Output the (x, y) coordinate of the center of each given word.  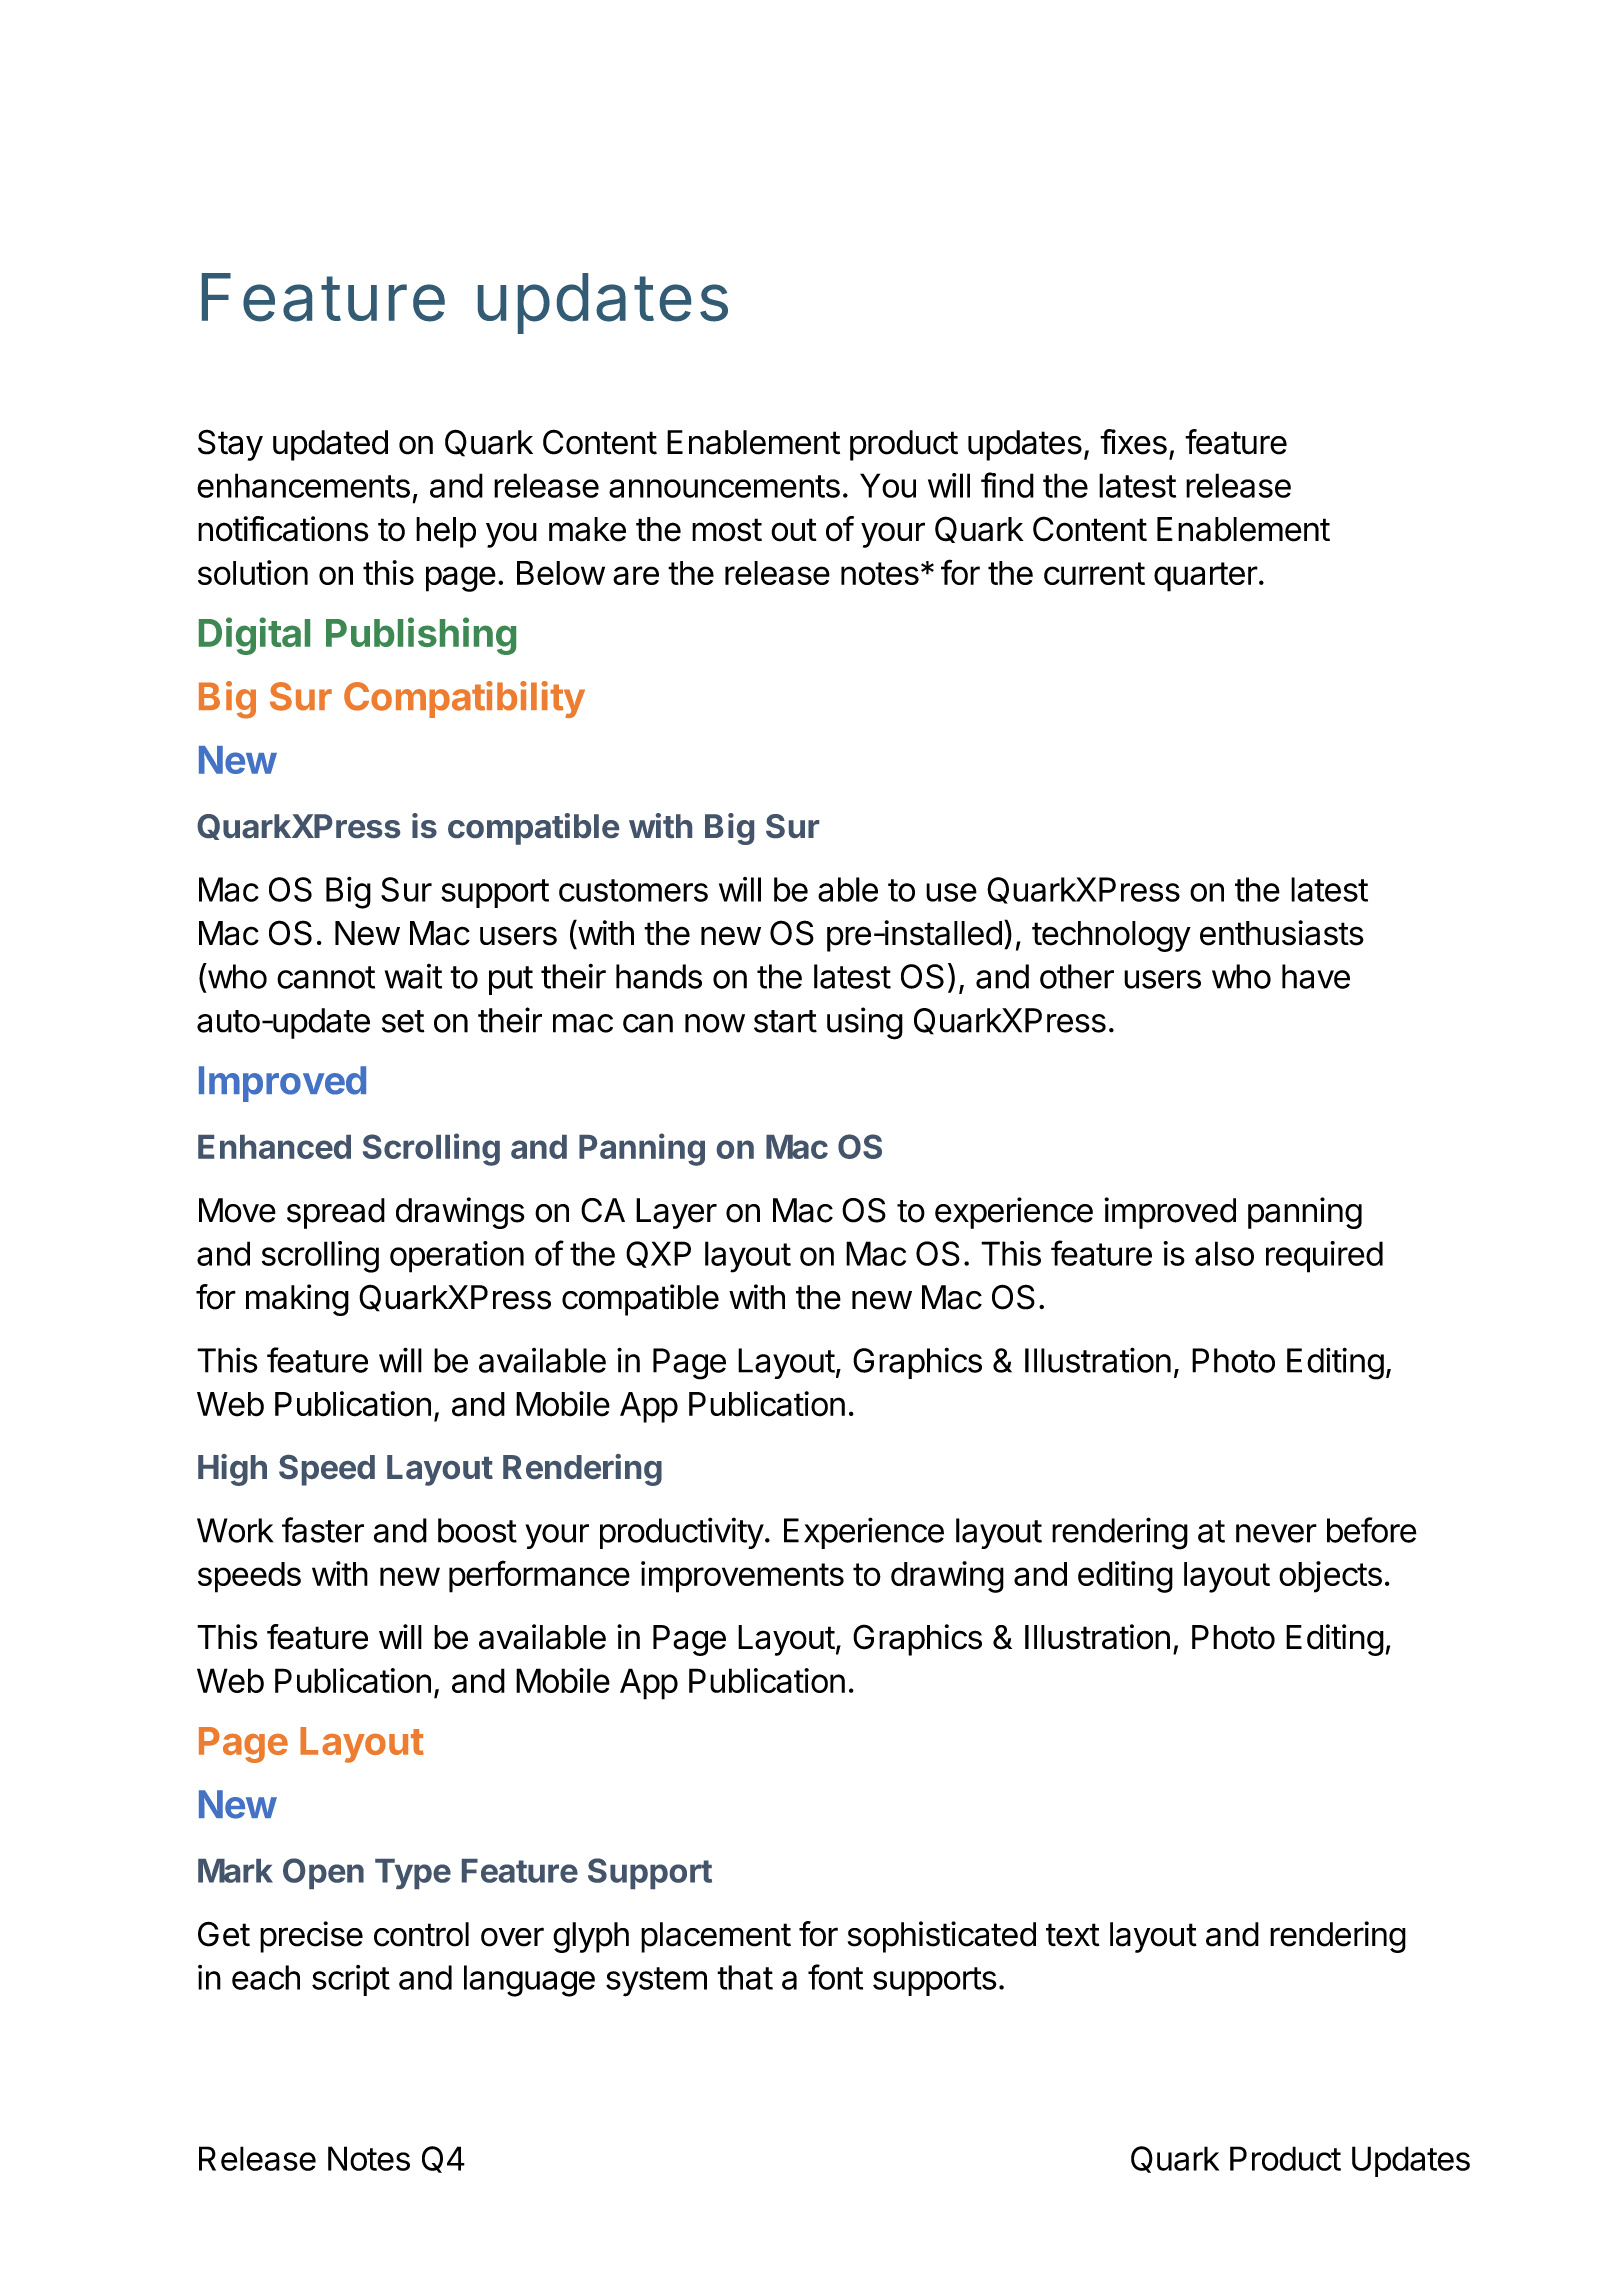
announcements (724, 486)
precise (311, 1937)
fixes (1133, 442)
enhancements (303, 485)
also (1224, 1253)
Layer (676, 1213)
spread (336, 1213)
